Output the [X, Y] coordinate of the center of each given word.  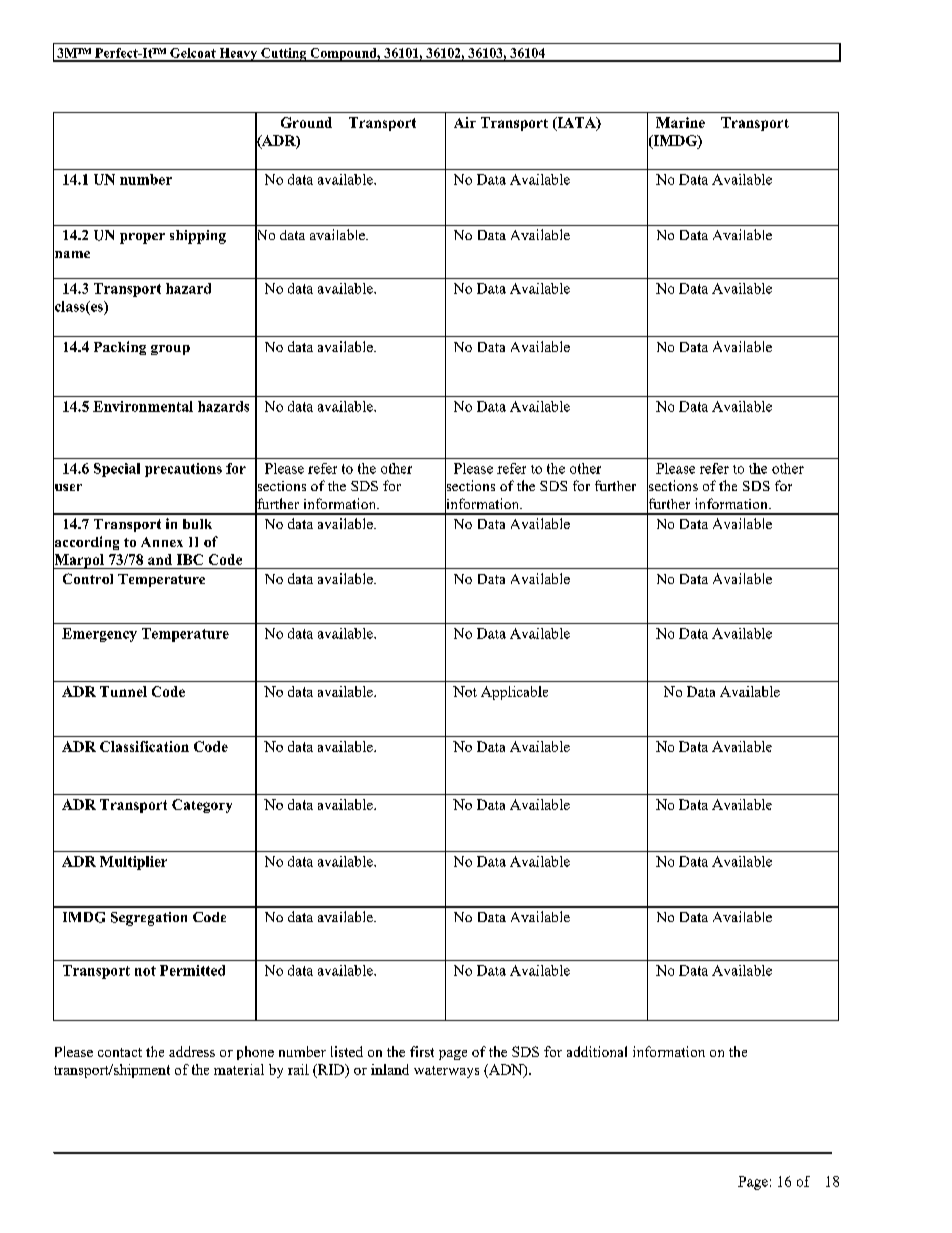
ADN [506, 1070]
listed [347, 1051]
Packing [120, 348]
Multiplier [133, 863]
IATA [576, 123]
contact [120, 1052]
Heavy [238, 55]
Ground [306, 122]
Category [202, 806]
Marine [680, 122]
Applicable [514, 693]
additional [597, 1051]
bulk [197, 524]
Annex [162, 542]
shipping [198, 237]
